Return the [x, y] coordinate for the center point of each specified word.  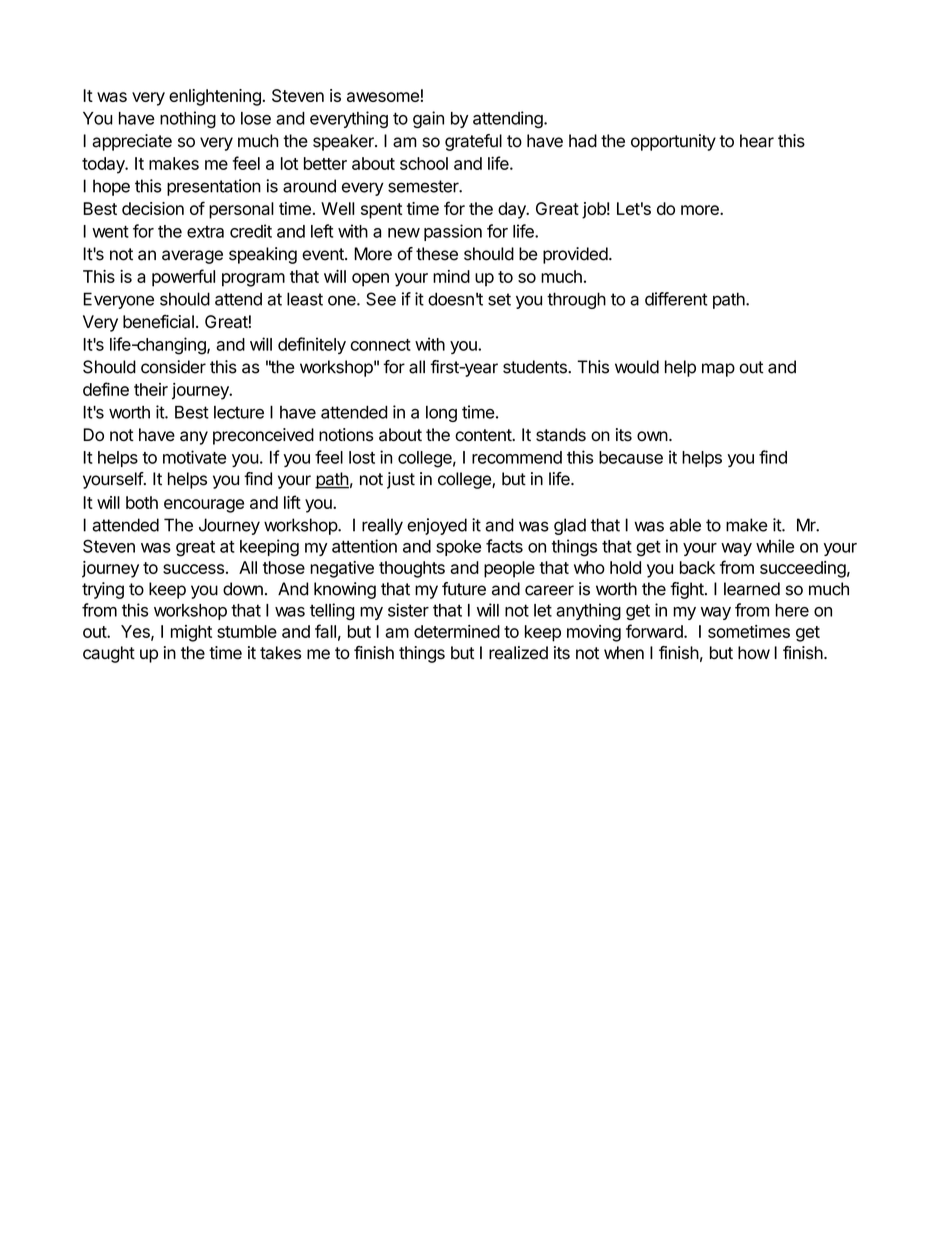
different [676, 299]
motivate [194, 457]
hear [757, 141]
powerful [183, 278]
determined [457, 631]
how [754, 652]
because [631, 457]
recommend [517, 457]
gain [428, 119]
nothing [188, 119]
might [191, 633]
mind [451, 276]
